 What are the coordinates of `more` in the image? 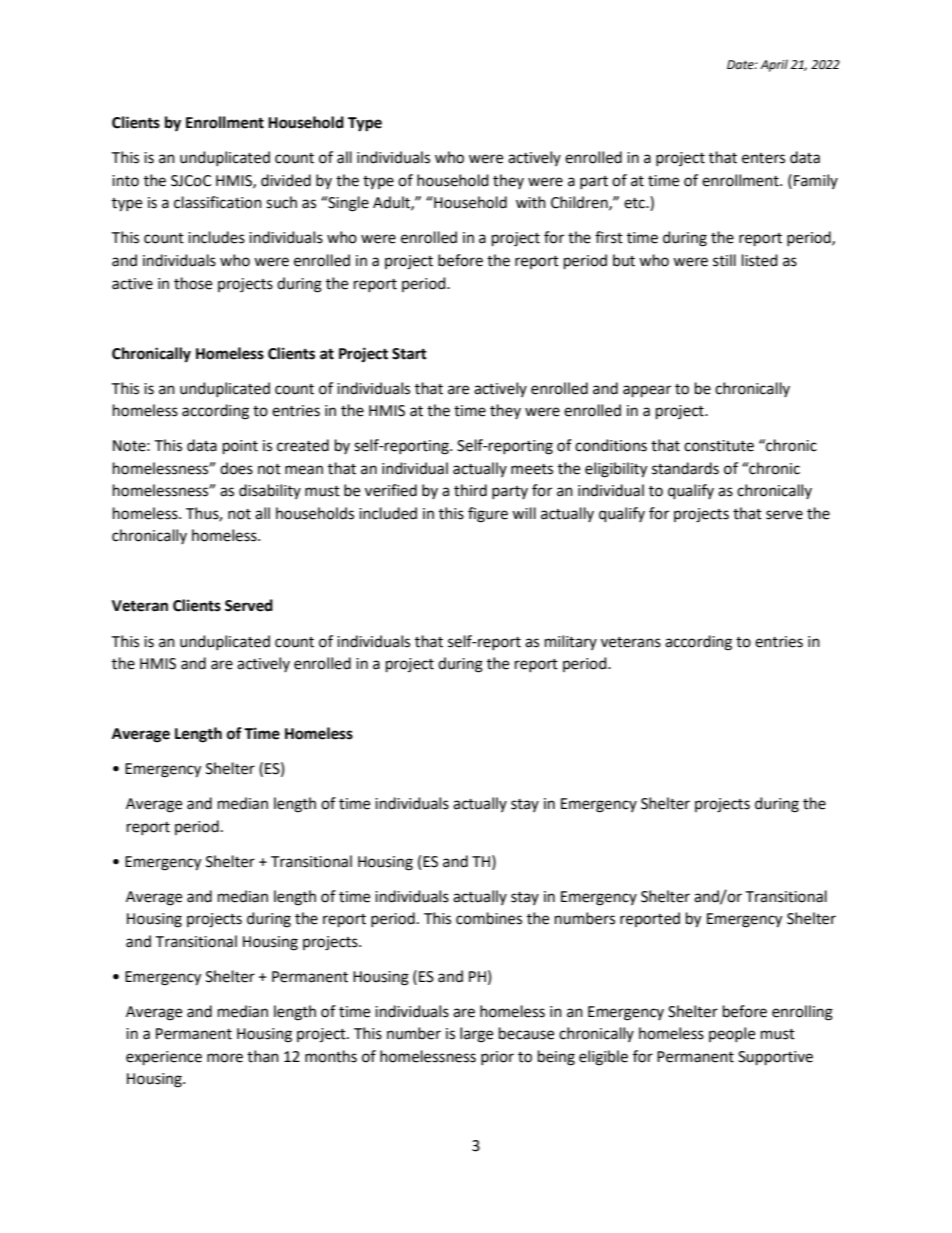 It's located at (225, 1058).
